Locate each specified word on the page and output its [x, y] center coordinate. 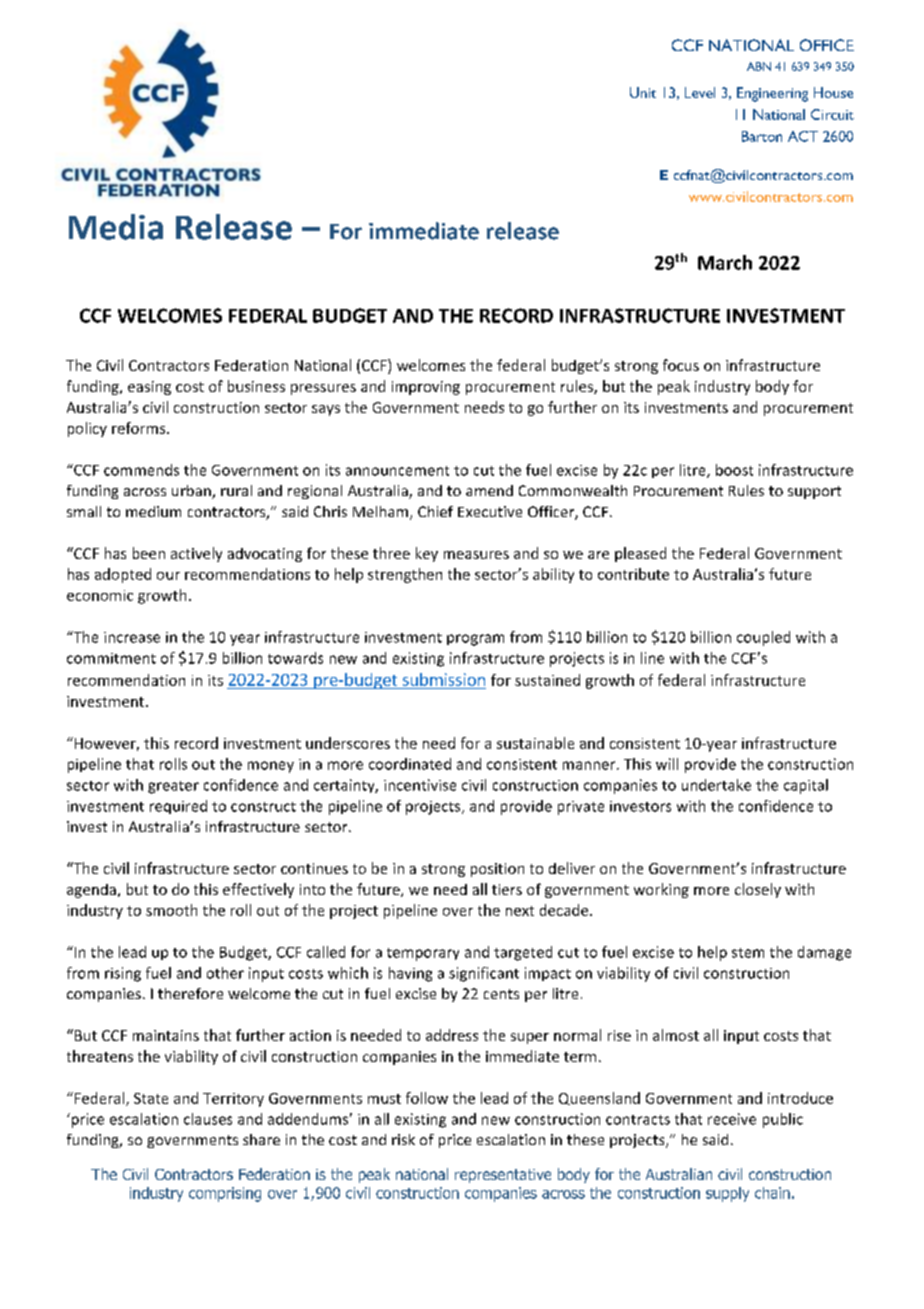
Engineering [772, 94]
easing [149, 388]
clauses [208, 1119]
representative [503, 1176]
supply [727, 1194]
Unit [643, 92]
